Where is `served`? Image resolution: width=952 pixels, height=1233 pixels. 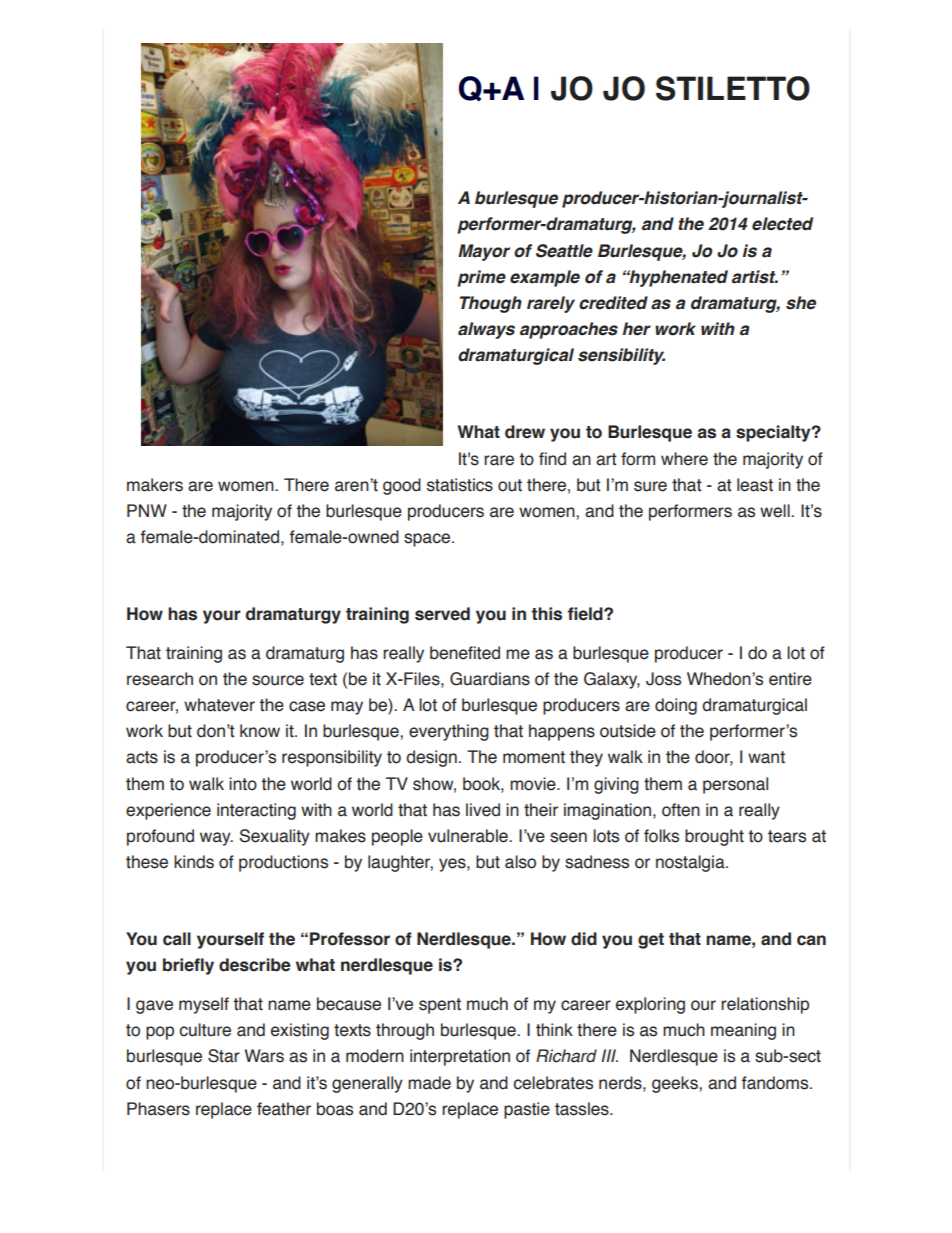
served is located at coordinates (442, 614).
